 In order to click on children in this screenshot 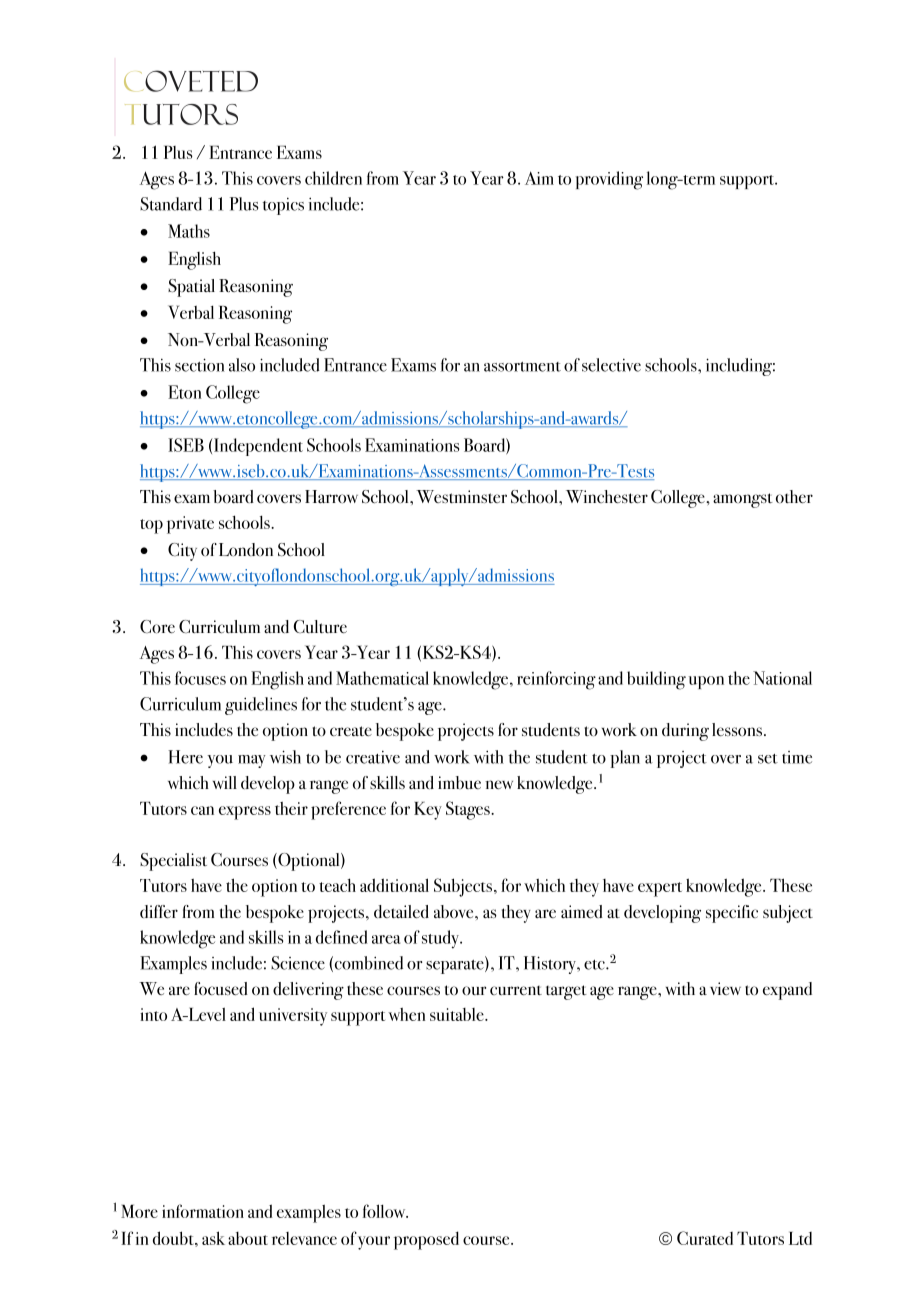, I will do `click(333, 178)`.
